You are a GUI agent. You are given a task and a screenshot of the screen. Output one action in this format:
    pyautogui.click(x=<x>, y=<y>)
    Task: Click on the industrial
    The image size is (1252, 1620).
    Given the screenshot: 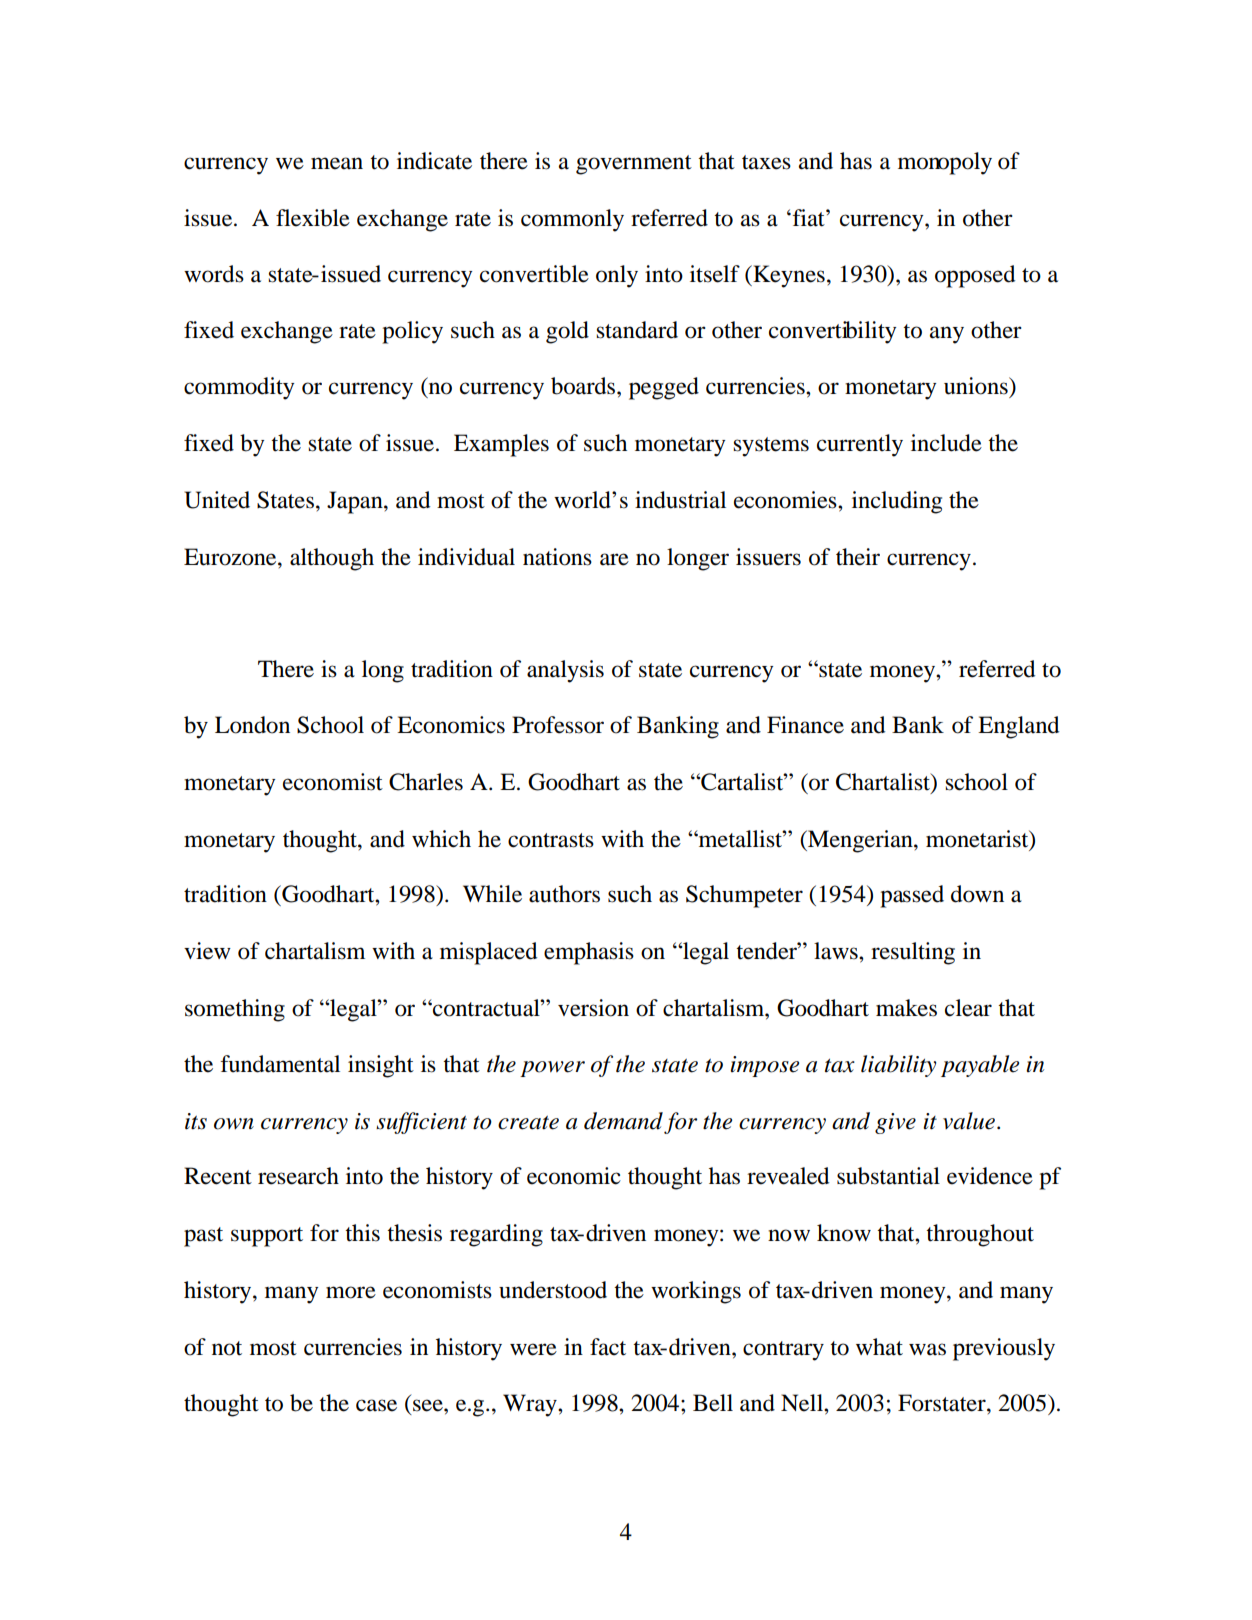 What is the action you would take?
    pyautogui.click(x=680, y=500)
